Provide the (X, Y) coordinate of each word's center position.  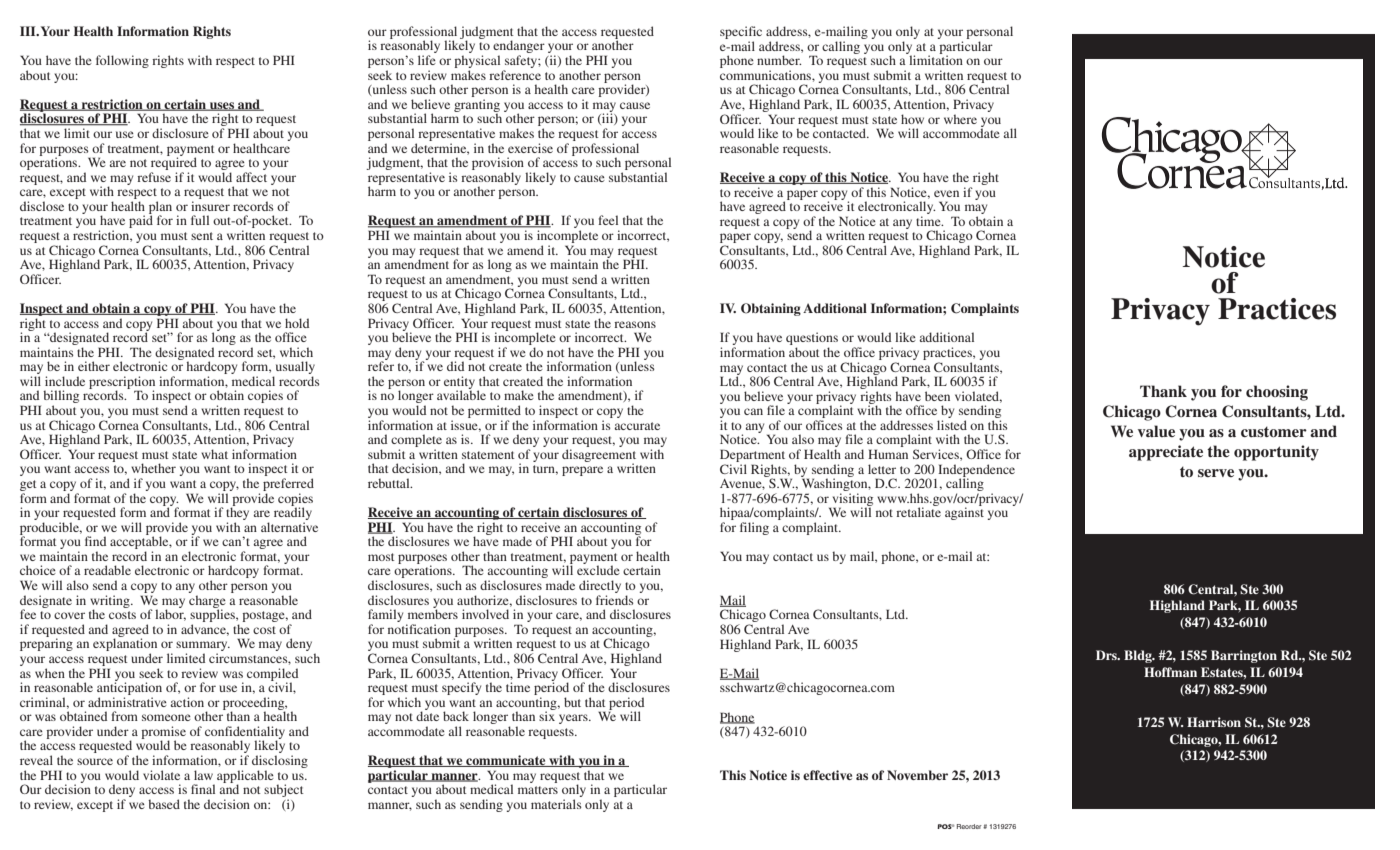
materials (556, 804)
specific (741, 34)
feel (608, 220)
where (960, 119)
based (164, 804)
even (946, 193)
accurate (637, 426)
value (1156, 431)
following (122, 61)
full (200, 220)
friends (615, 600)
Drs (1107, 655)
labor (170, 614)
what (214, 454)
